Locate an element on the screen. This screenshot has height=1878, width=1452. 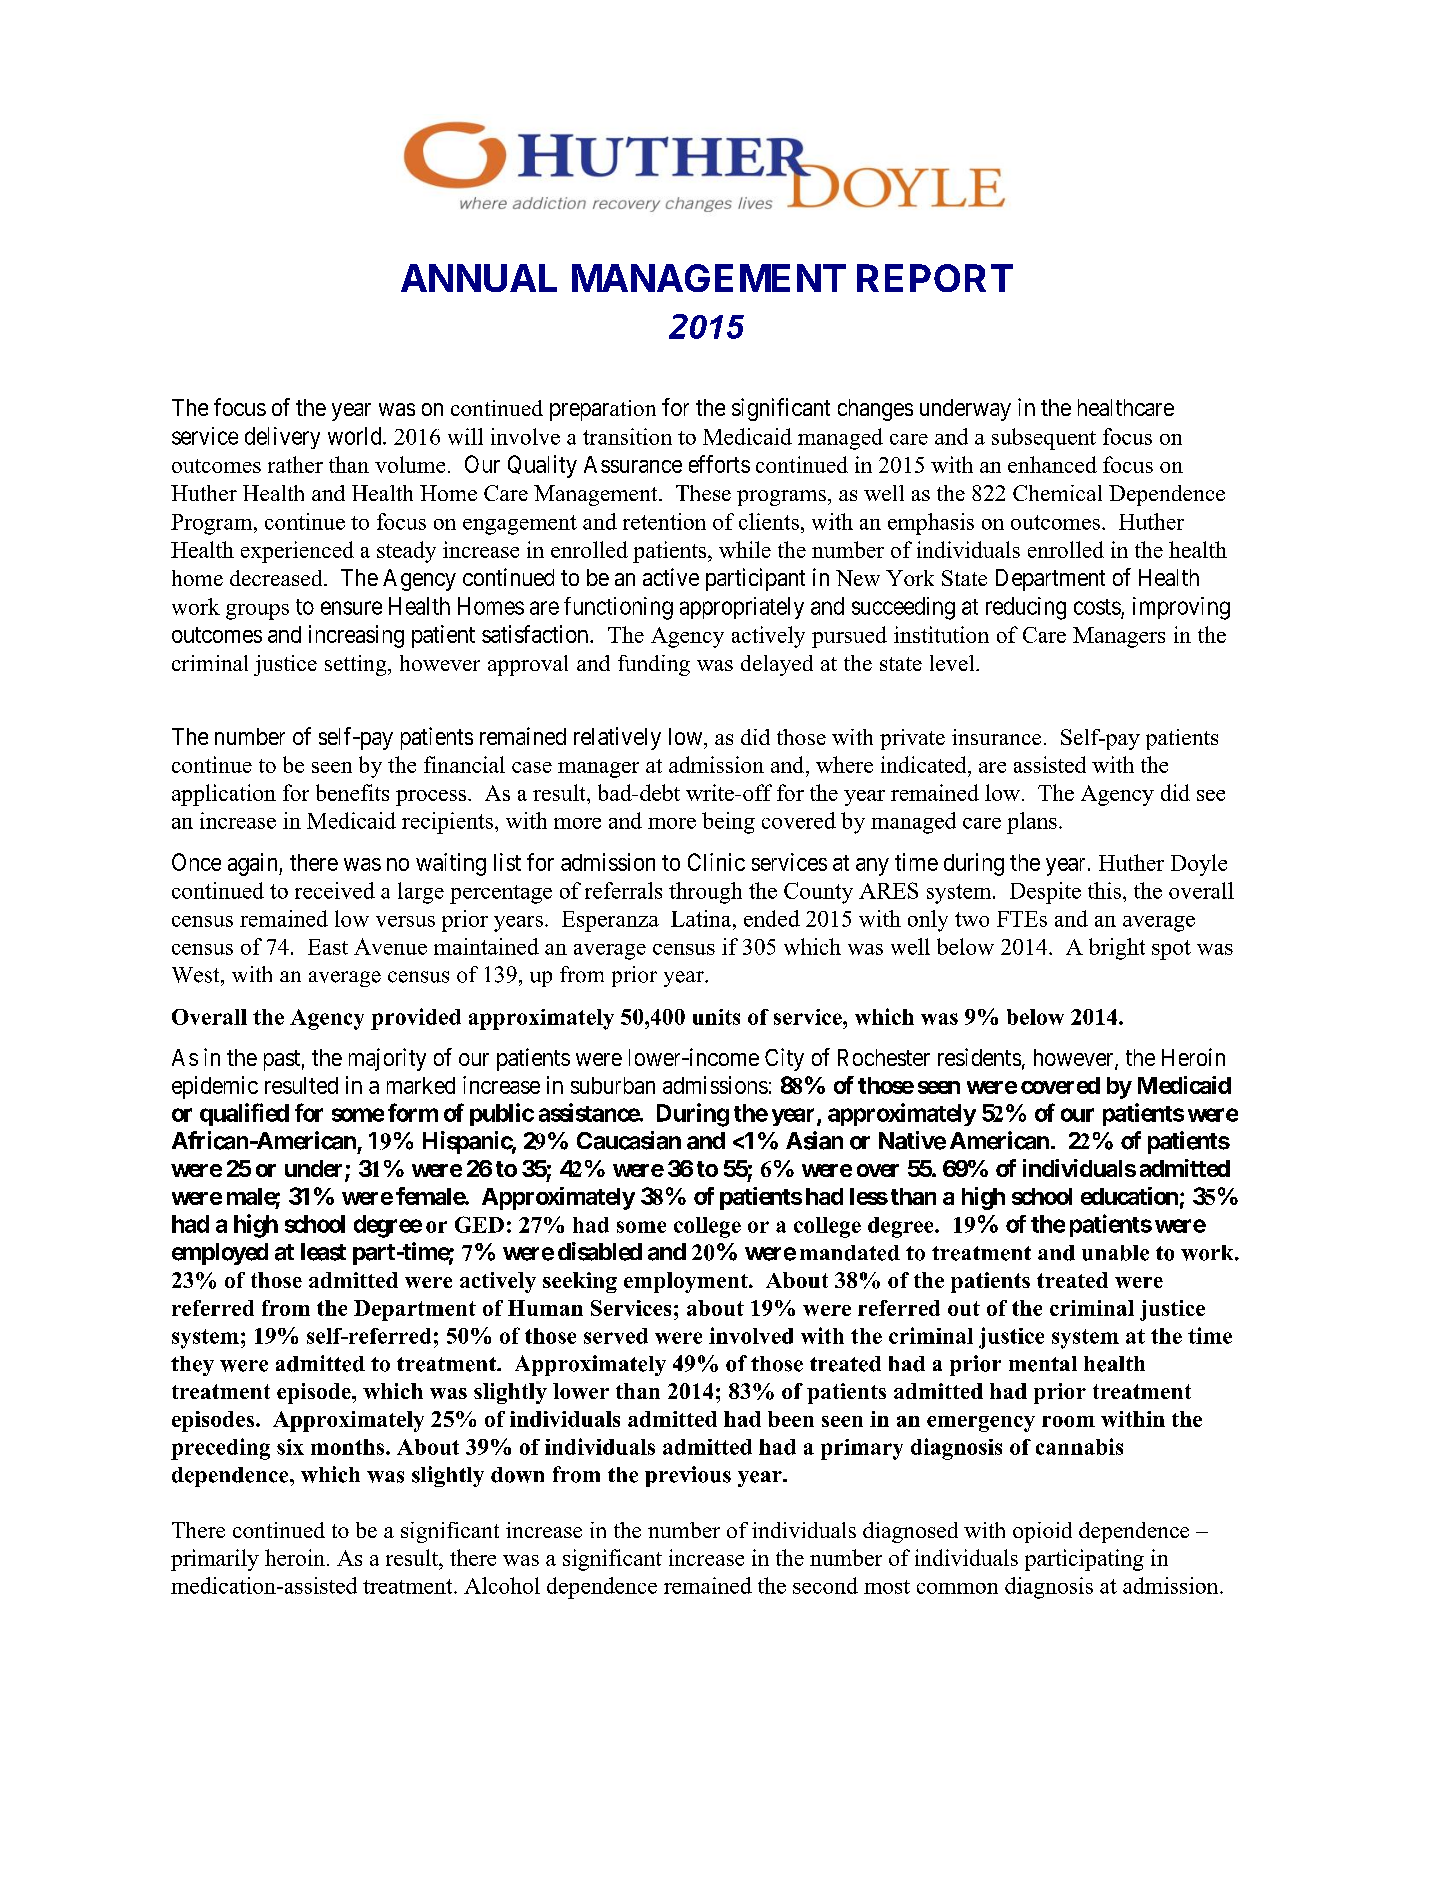
REPORT is located at coordinates (935, 278).
